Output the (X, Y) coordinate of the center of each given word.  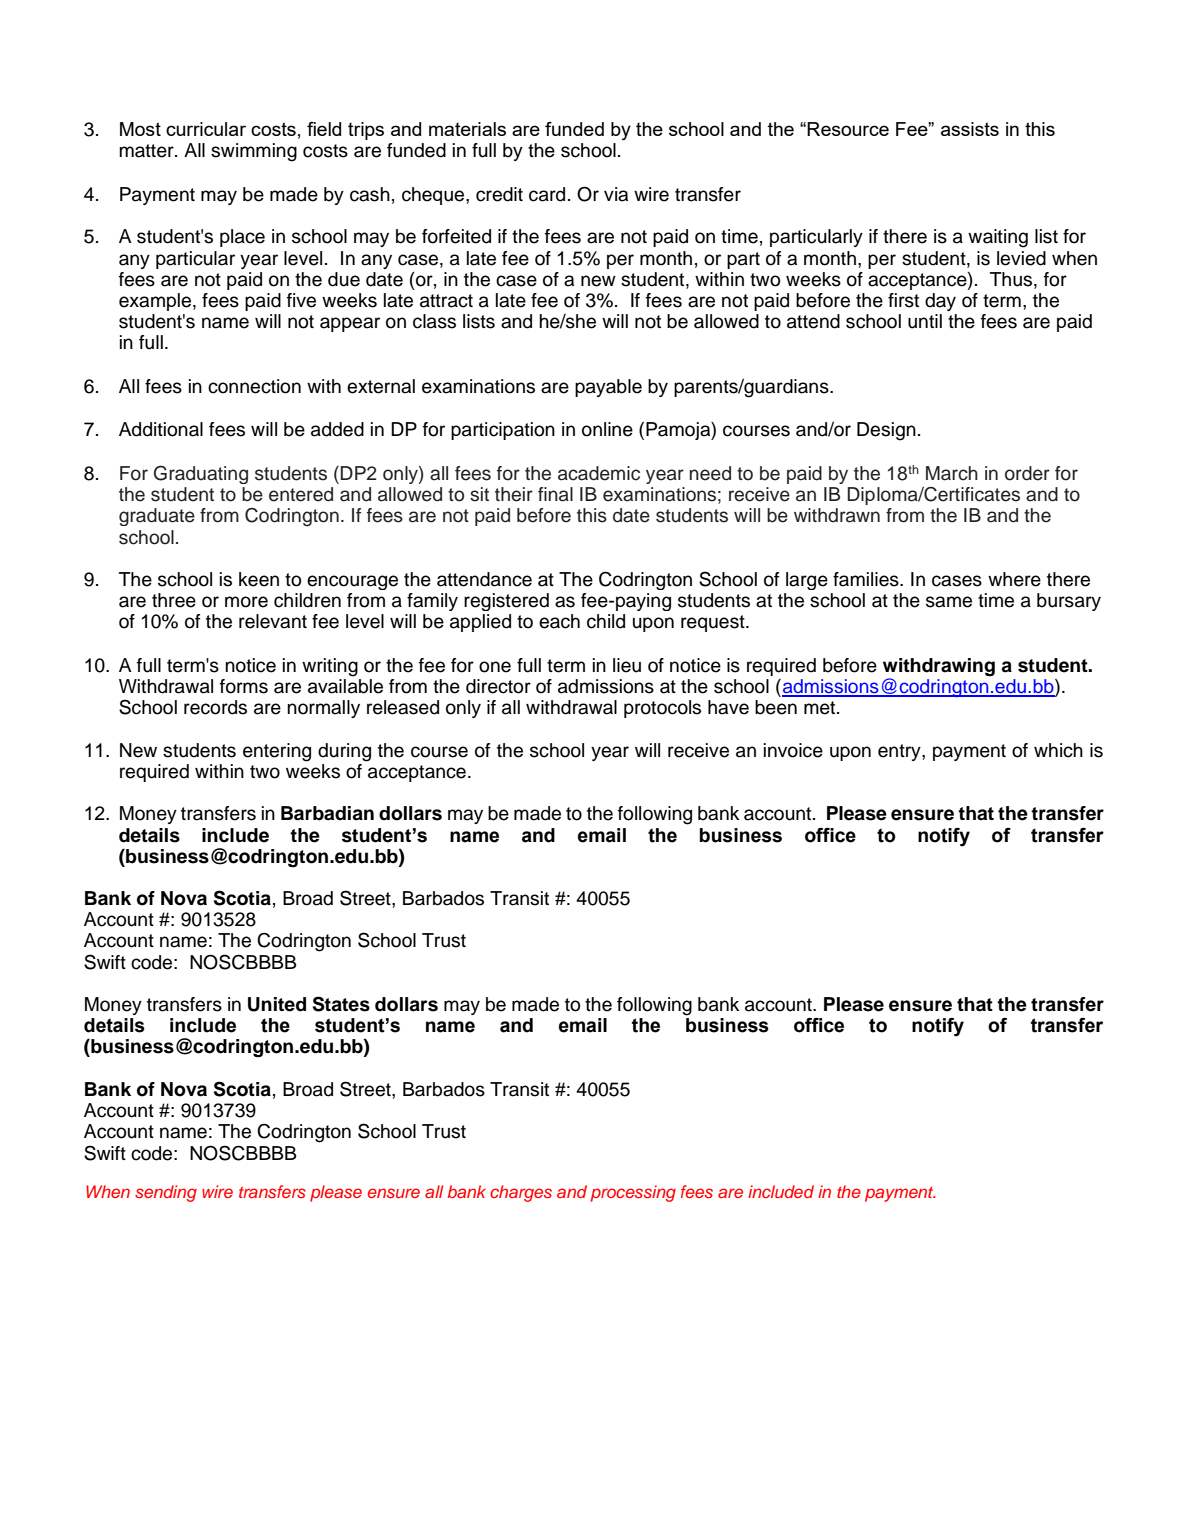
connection (254, 386)
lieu (627, 665)
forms (244, 686)
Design (886, 431)
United (277, 1004)
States (341, 1004)
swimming (254, 152)
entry (900, 752)
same (949, 602)
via (616, 194)
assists (970, 129)
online (607, 429)
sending (166, 1193)
